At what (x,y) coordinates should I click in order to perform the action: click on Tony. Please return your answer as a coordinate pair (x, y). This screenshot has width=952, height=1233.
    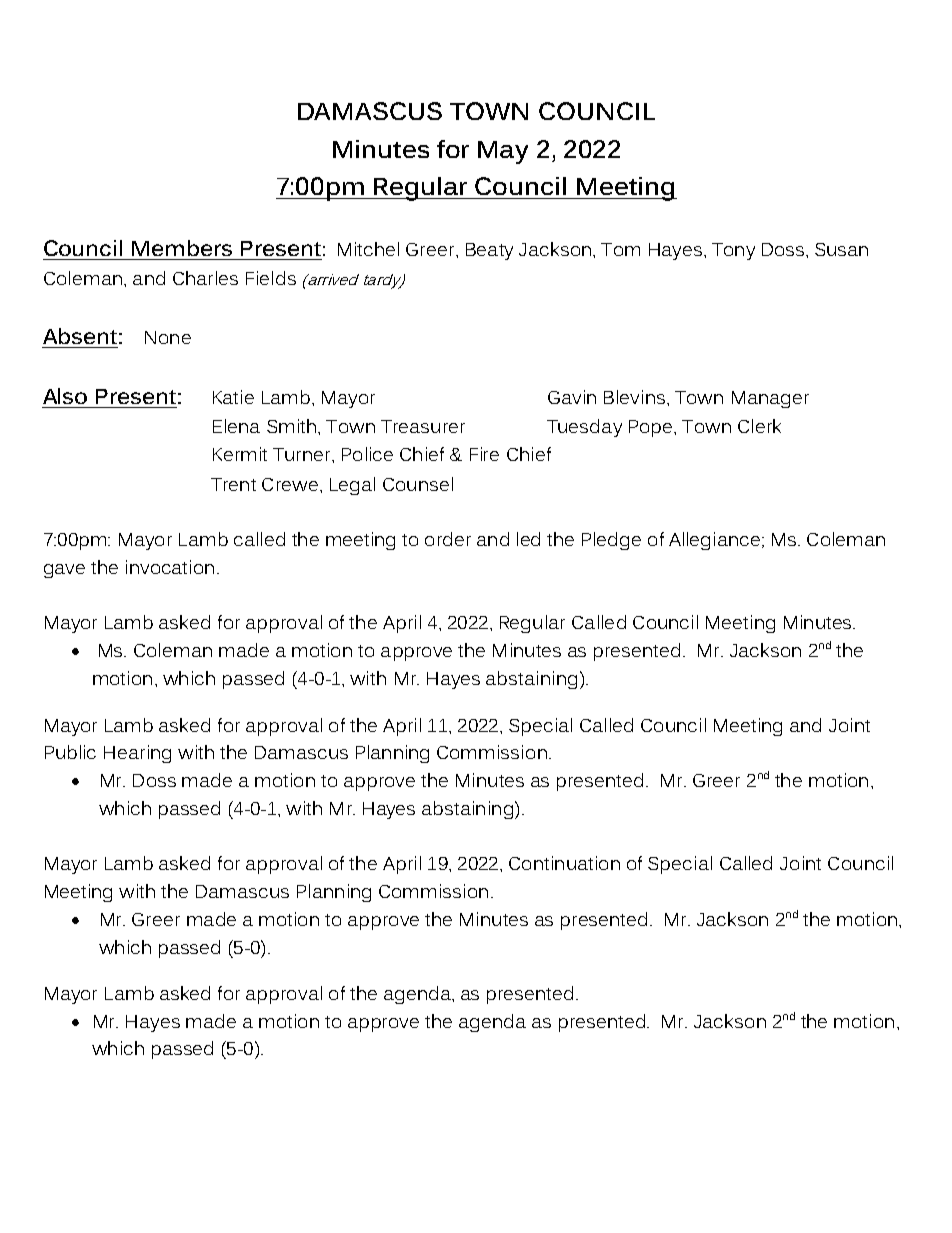
    Looking at the image, I should click on (733, 251).
